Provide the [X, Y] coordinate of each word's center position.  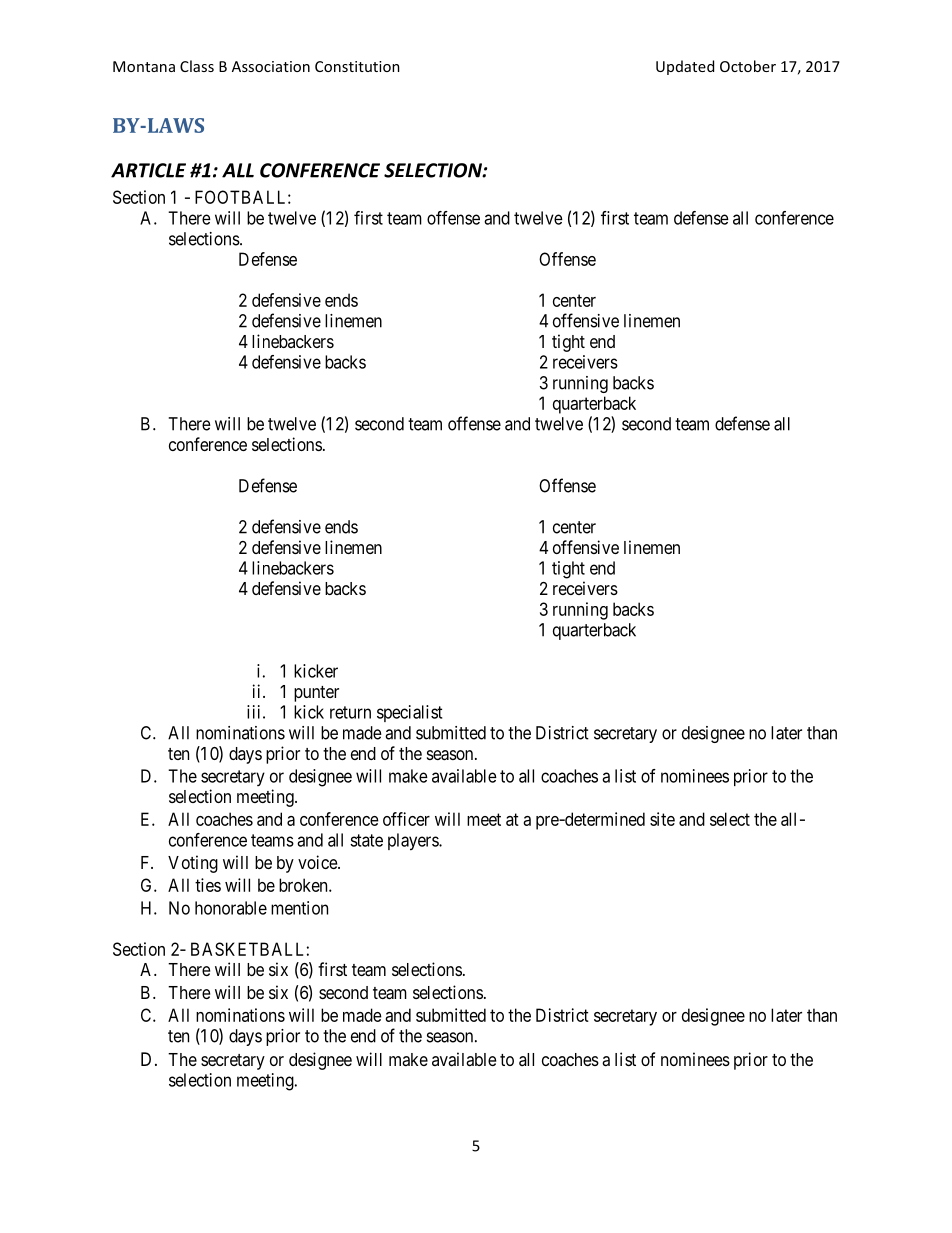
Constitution [357, 66]
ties [208, 885]
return [350, 712]
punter [316, 694]
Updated [685, 67]
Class [197, 66]
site [662, 819]
